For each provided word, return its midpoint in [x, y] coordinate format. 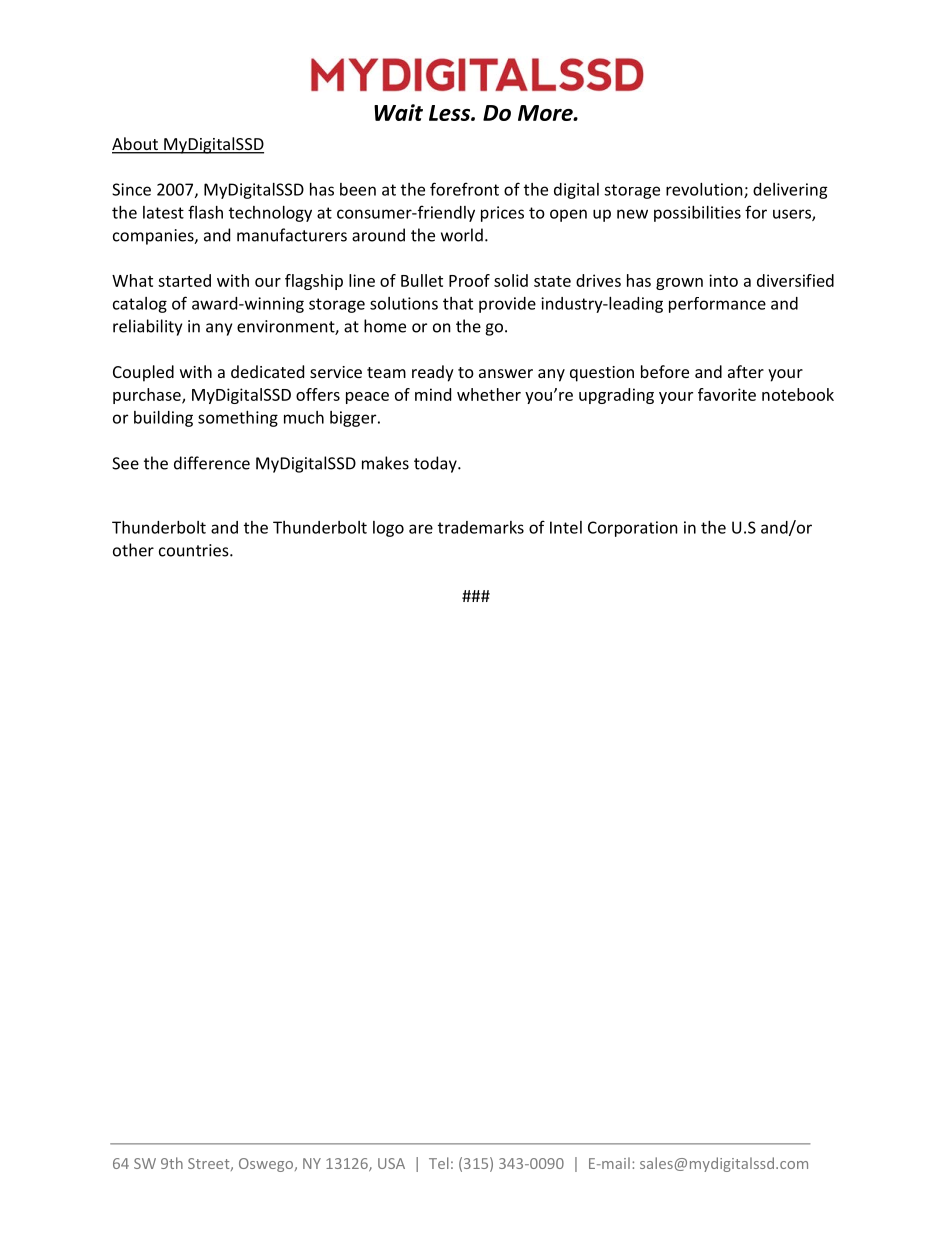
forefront [464, 189]
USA [391, 1163]
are [421, 529]
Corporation [633, 529]
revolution [705, 190]
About [136, 145]
